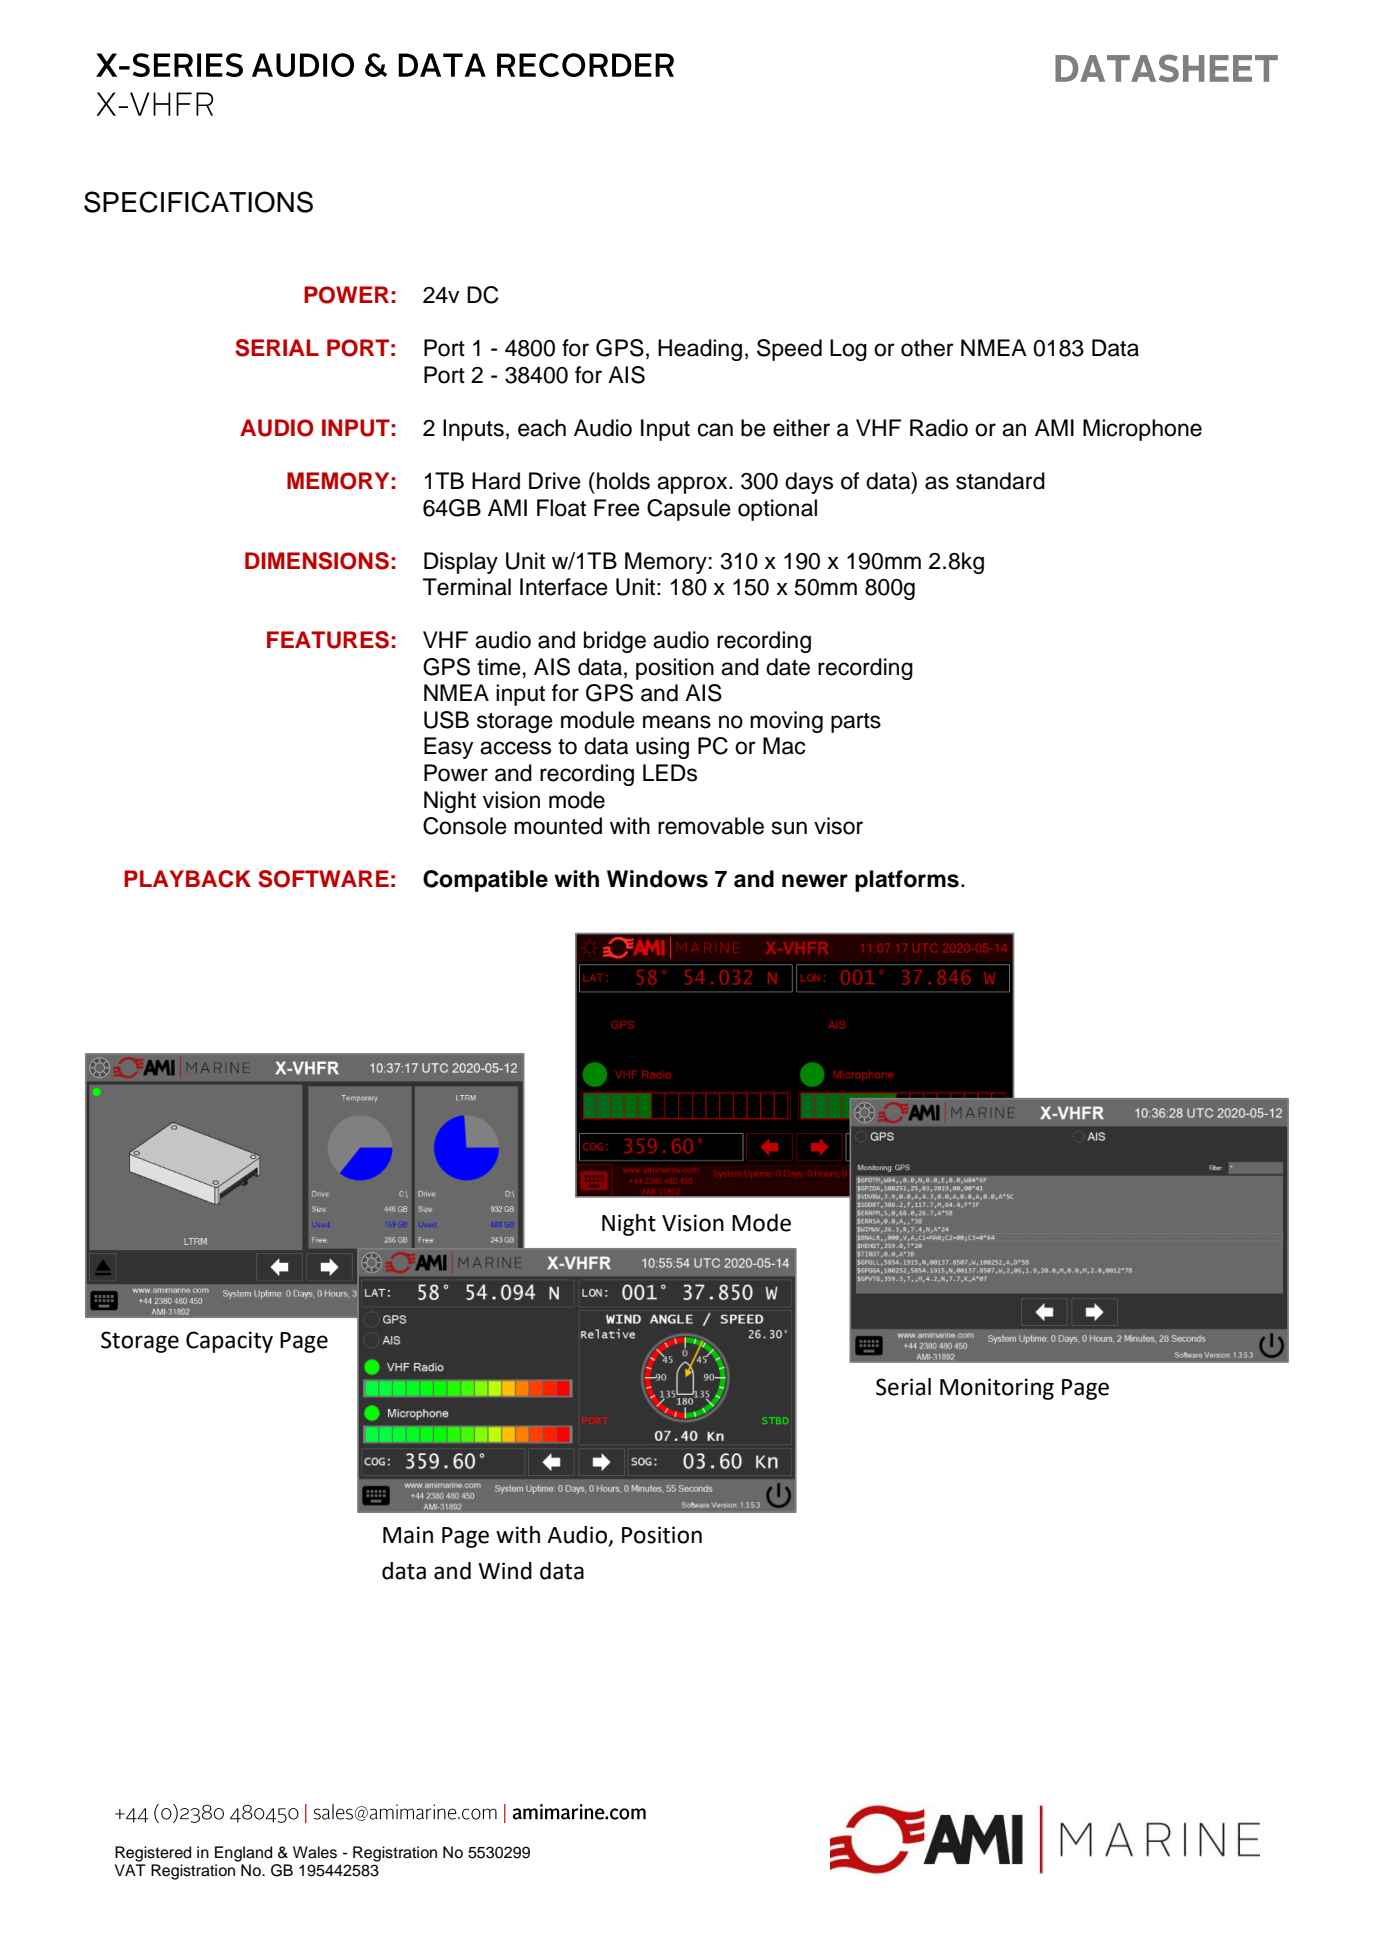  I want to click on Compatible, so click(485, 881).
